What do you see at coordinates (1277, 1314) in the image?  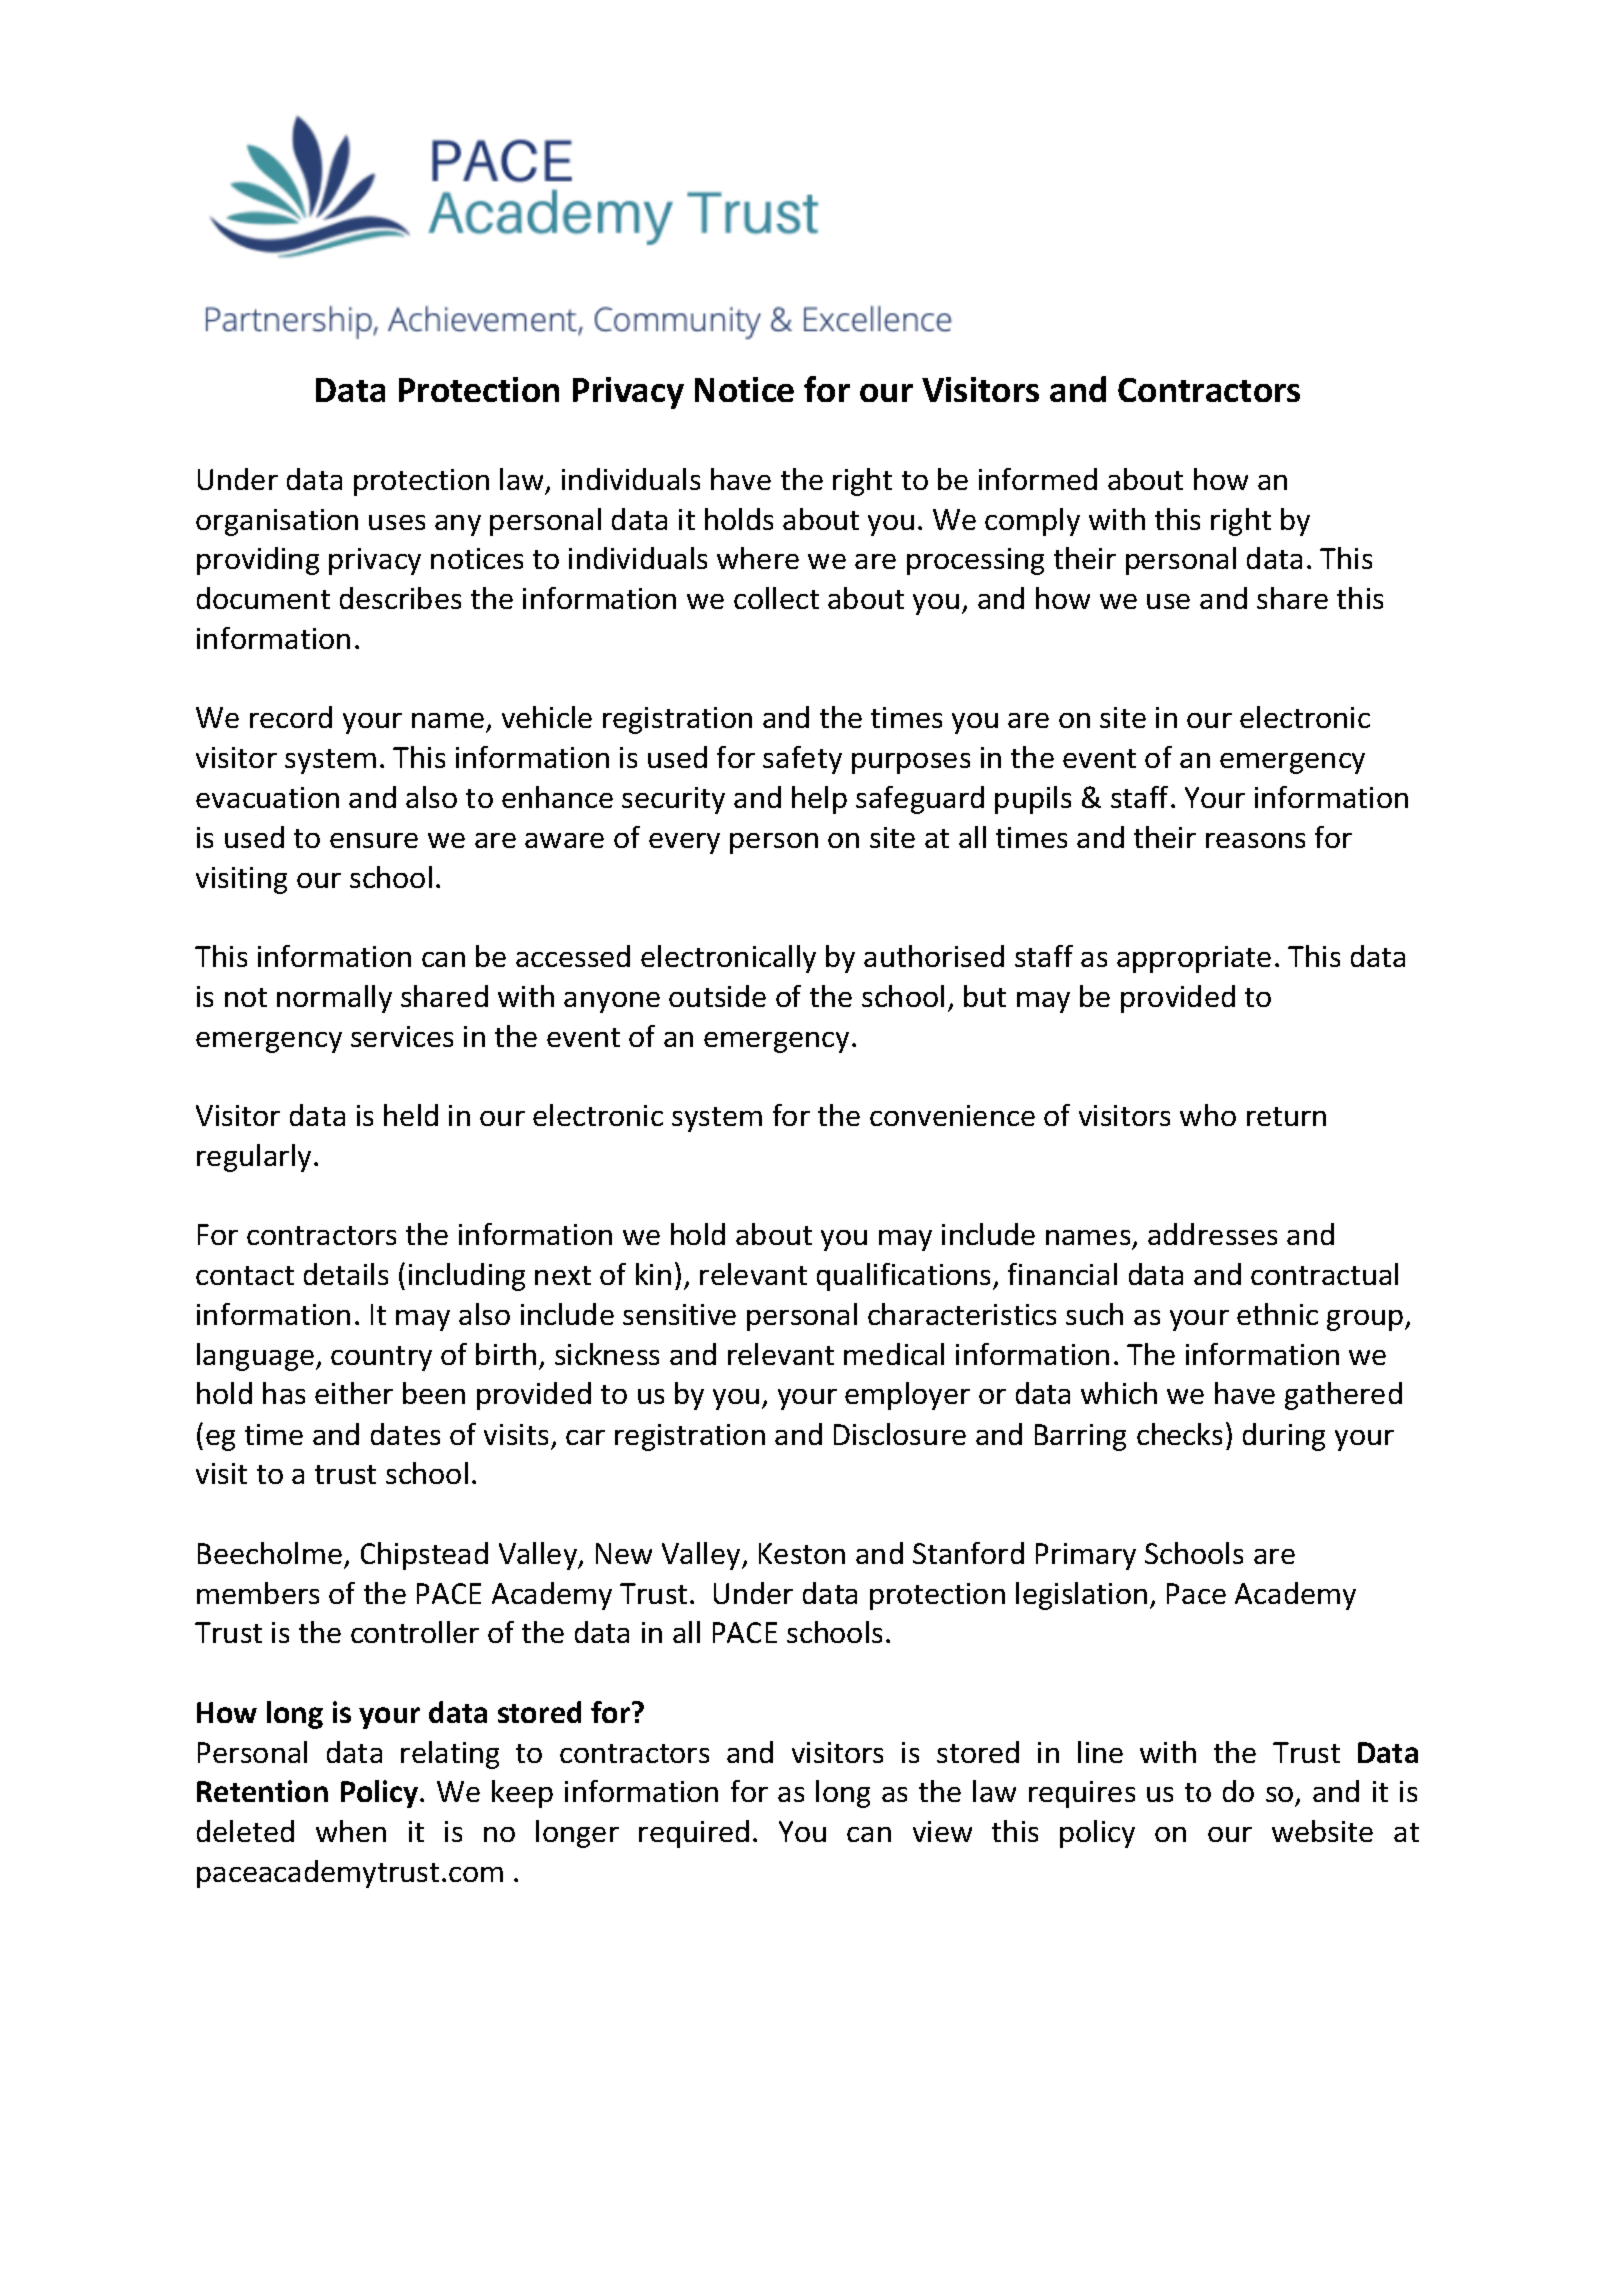 I see `ethnic` at bounding box center [1277, 1314].
